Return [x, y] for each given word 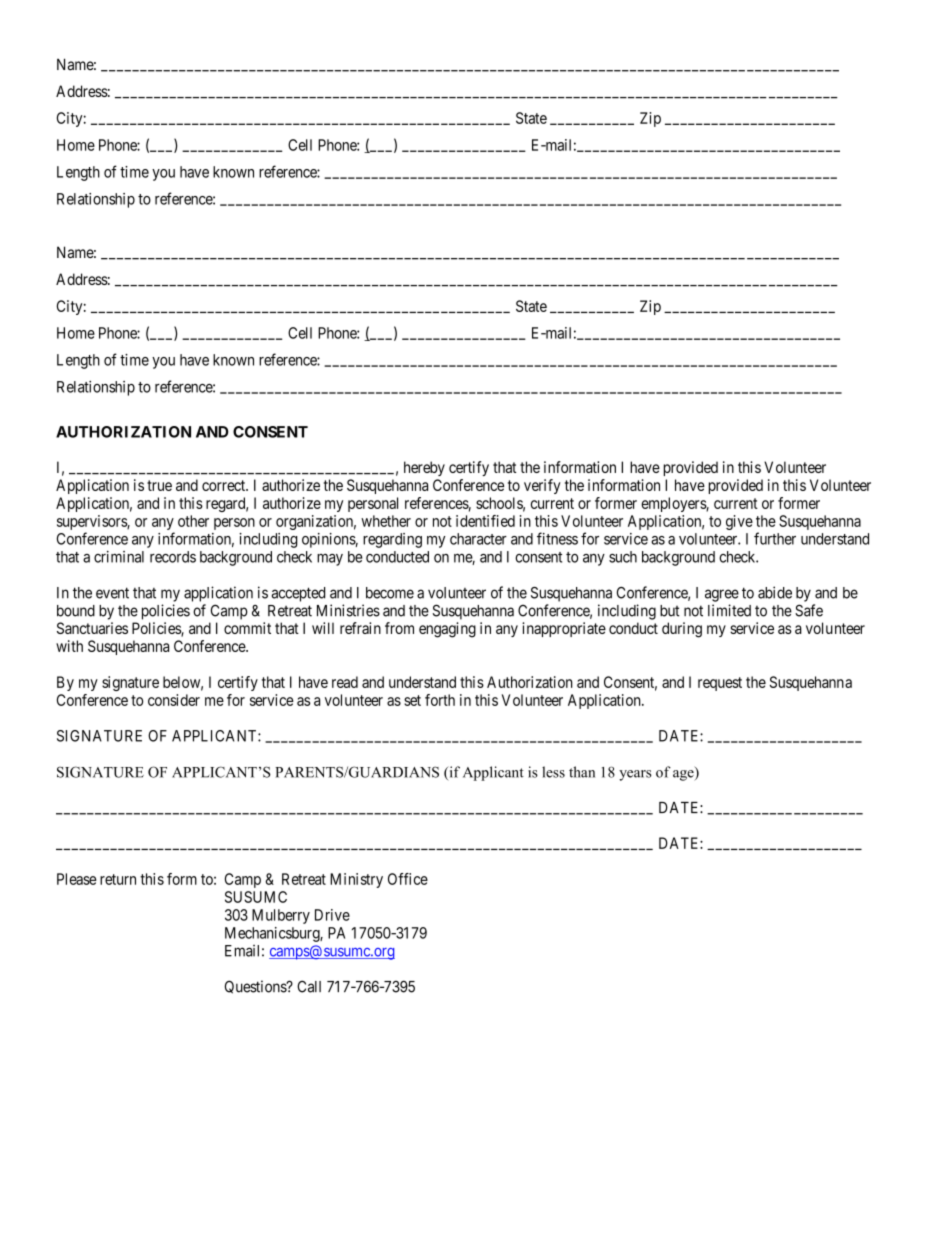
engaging [447, 630]
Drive [332, 915]
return [118, 879]
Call [309, 986]
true [159, 485]
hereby [424, 468]
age [684, 775]
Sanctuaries [92, 628]
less [553, 772]
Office [408, 879]
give [739, 522]
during [682, 630]
